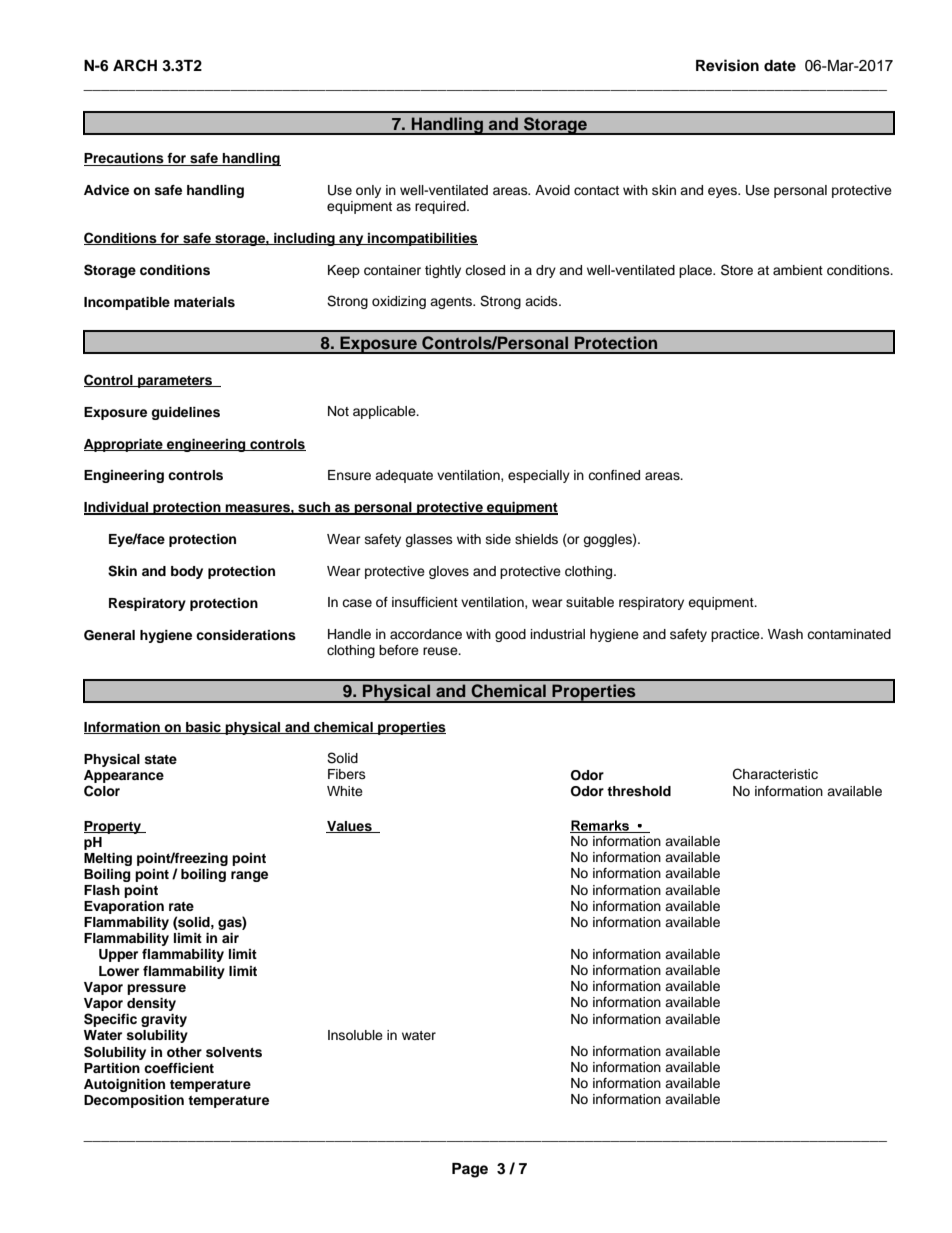 This image has height=1233, width=952. Describe the element at coordinates (552, 190) in the image. I see `Avoid` at that location.
